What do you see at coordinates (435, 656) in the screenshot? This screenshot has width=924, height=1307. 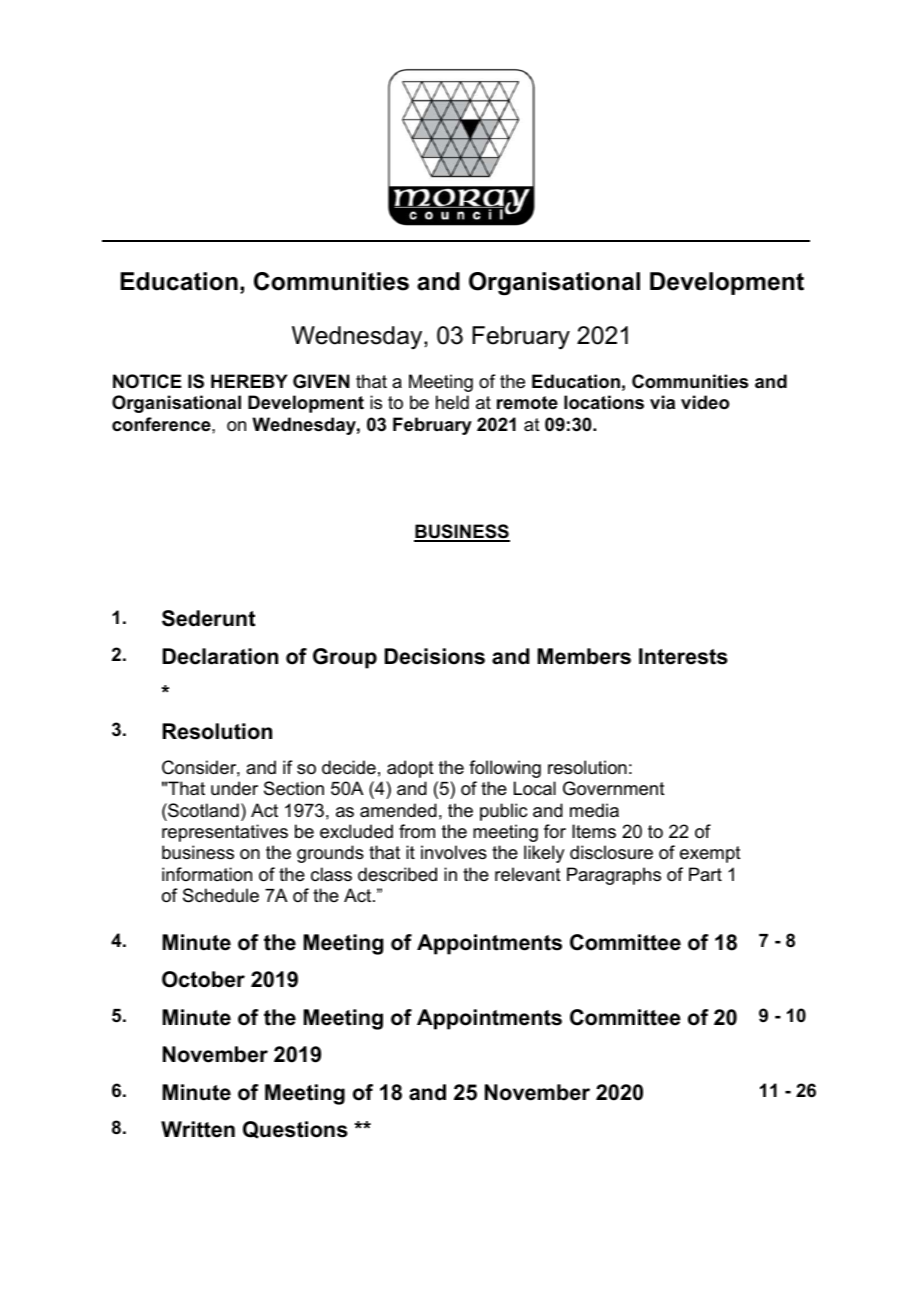 I see `Decisions` at bounding box center [435, 656].
